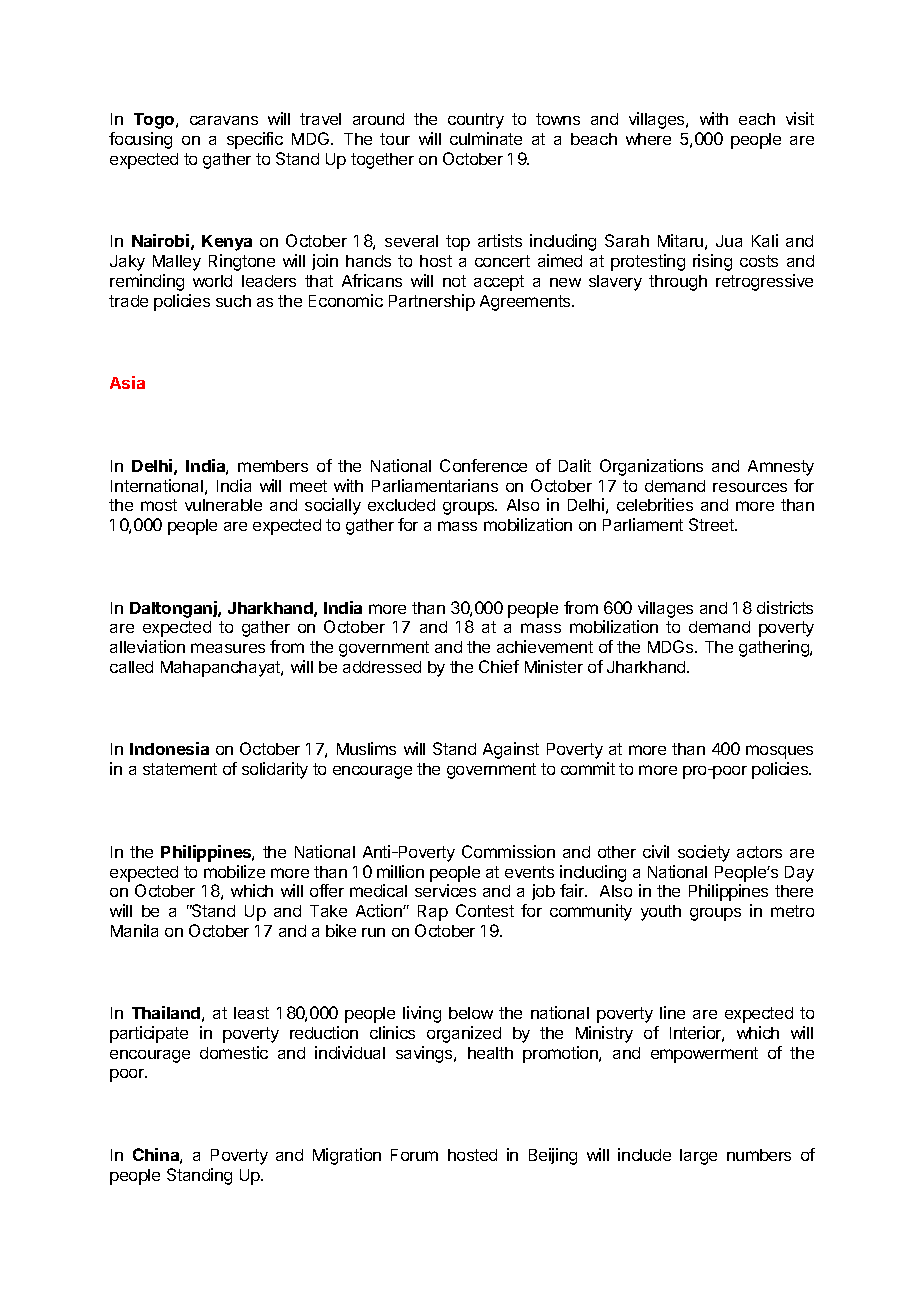  What do you see at coordinates (169, 748) in the screenshot?
I see `Indonesia` at bounding box center [169, 748].
